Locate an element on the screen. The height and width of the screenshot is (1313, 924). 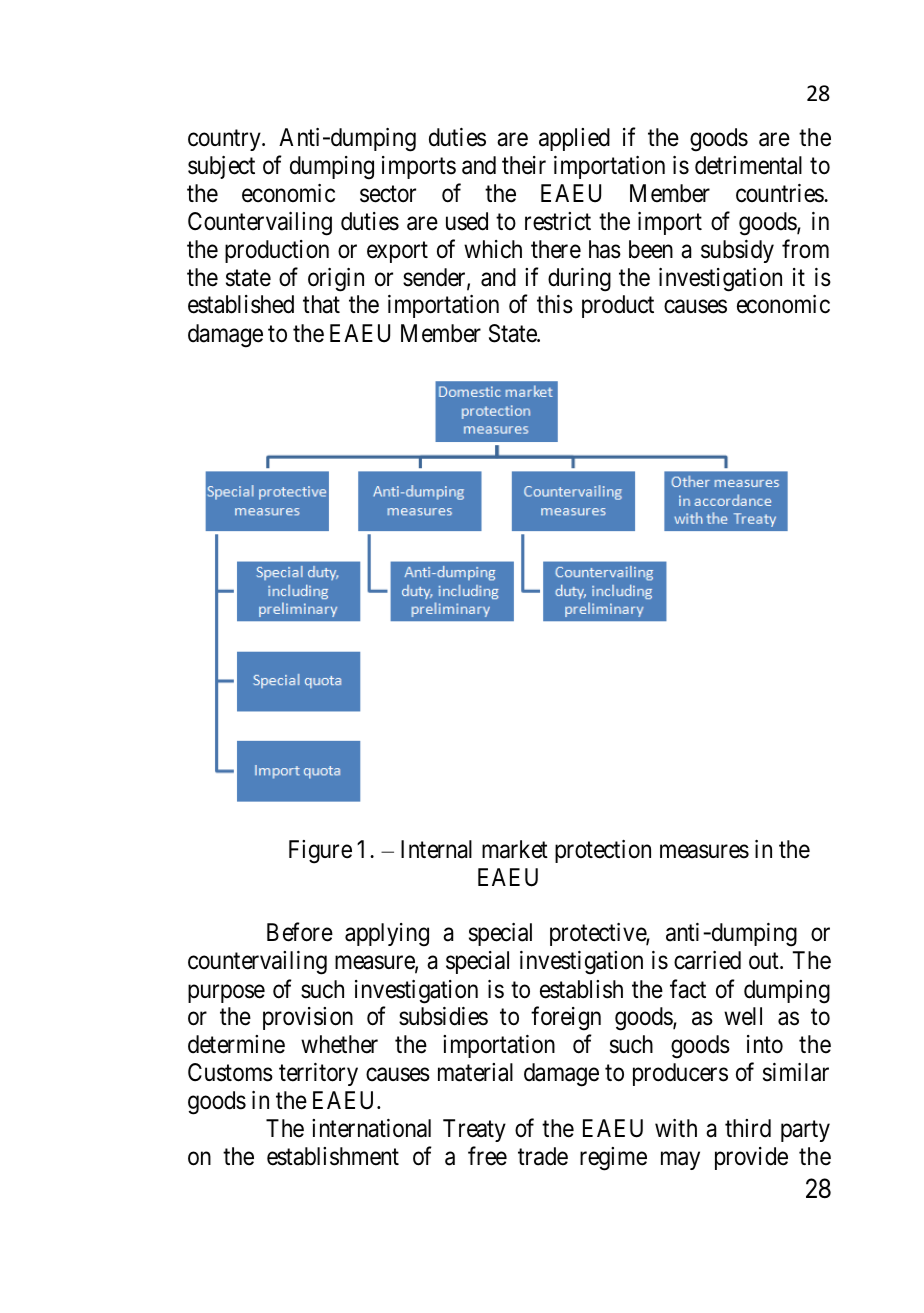
that is located at coordinates (321, 304).
